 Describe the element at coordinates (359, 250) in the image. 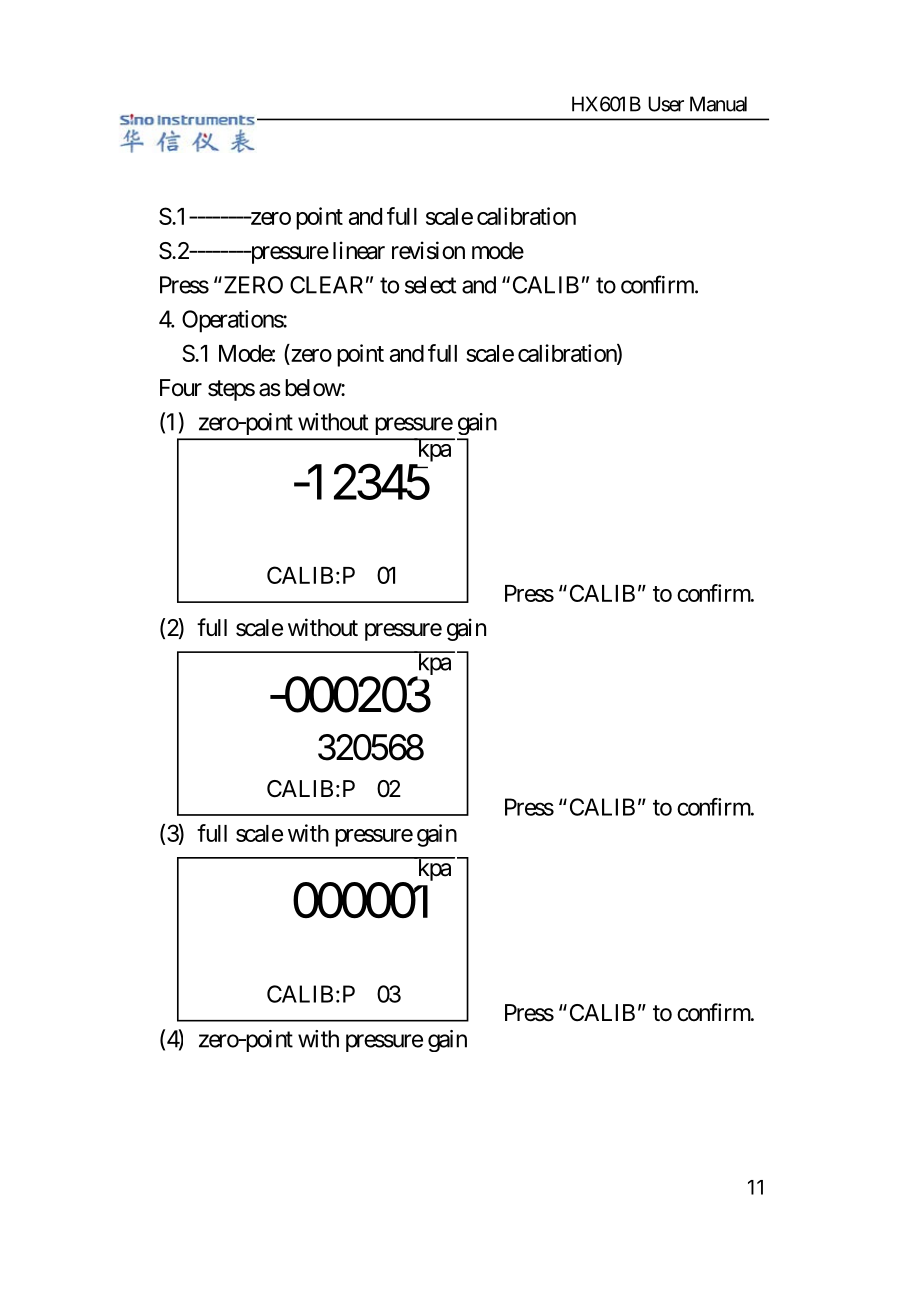

I see `linear` at that location.
